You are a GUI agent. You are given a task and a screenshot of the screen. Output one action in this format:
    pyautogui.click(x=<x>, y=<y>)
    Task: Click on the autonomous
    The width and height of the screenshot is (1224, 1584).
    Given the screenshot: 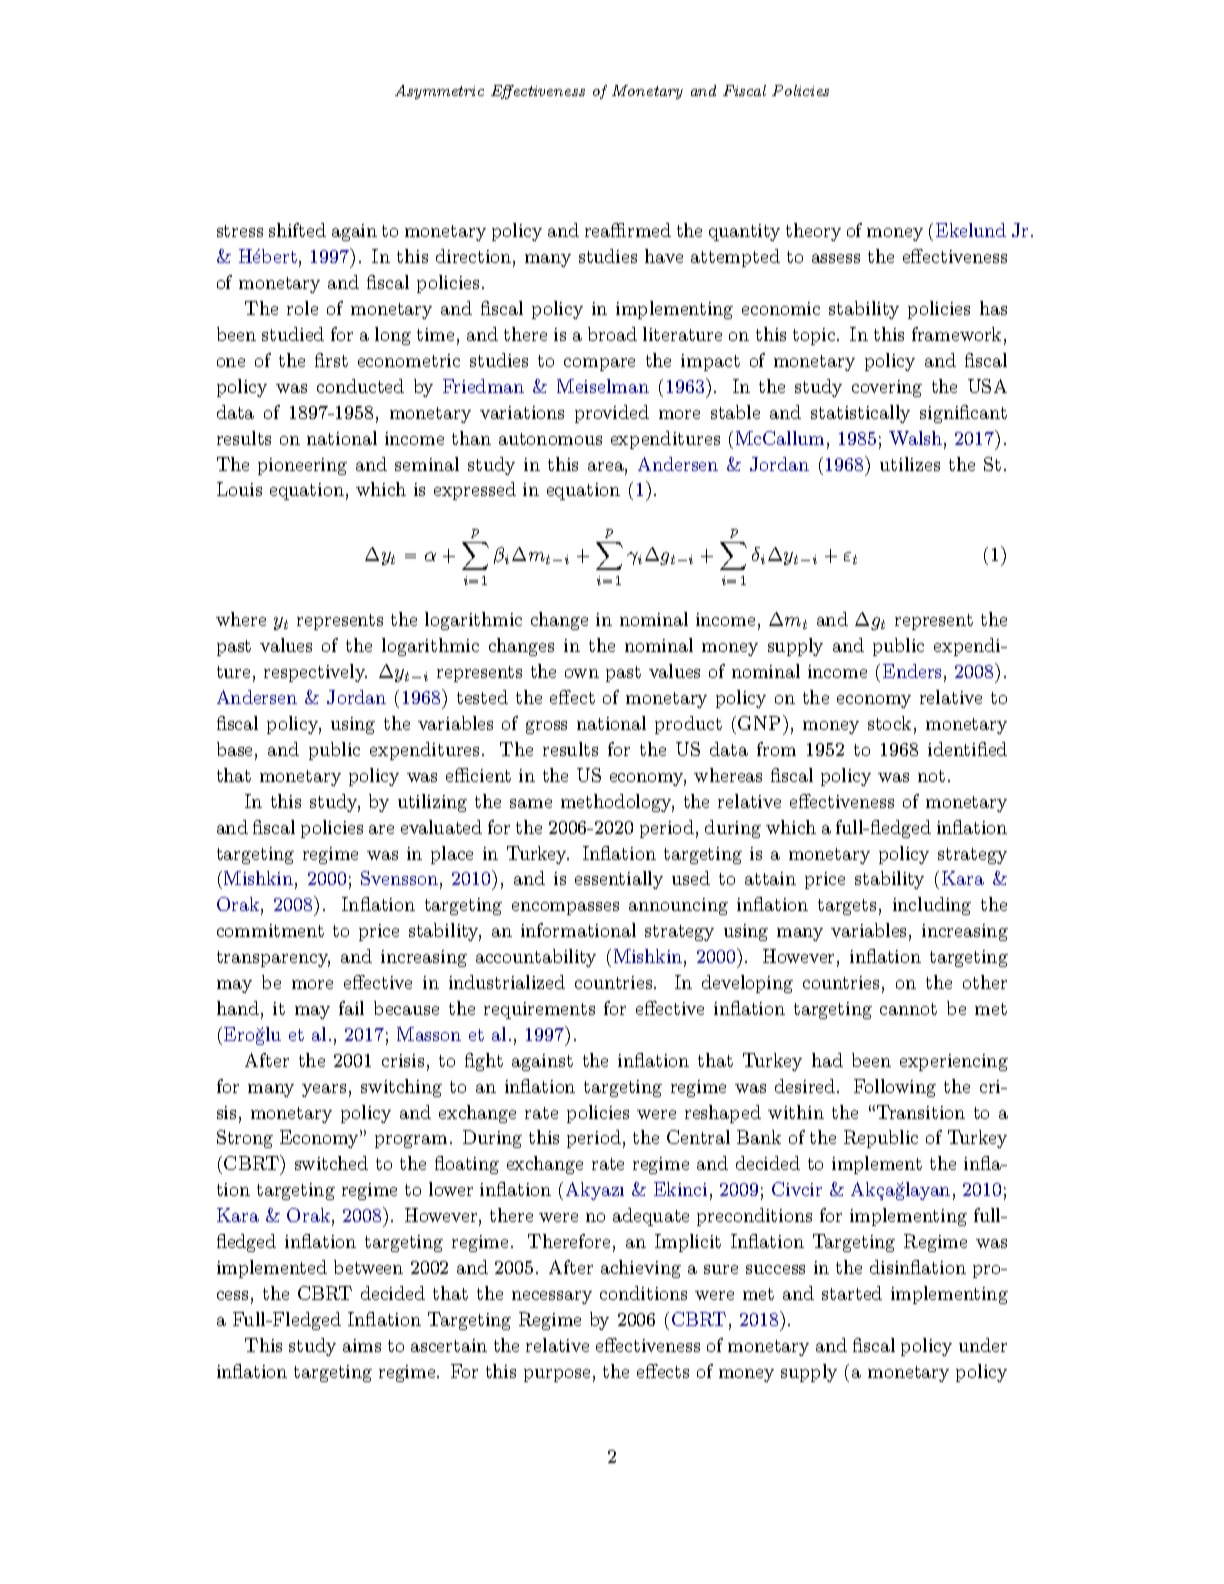 What is the action you would take?
    pyautogui.click(x=550, y=439)
